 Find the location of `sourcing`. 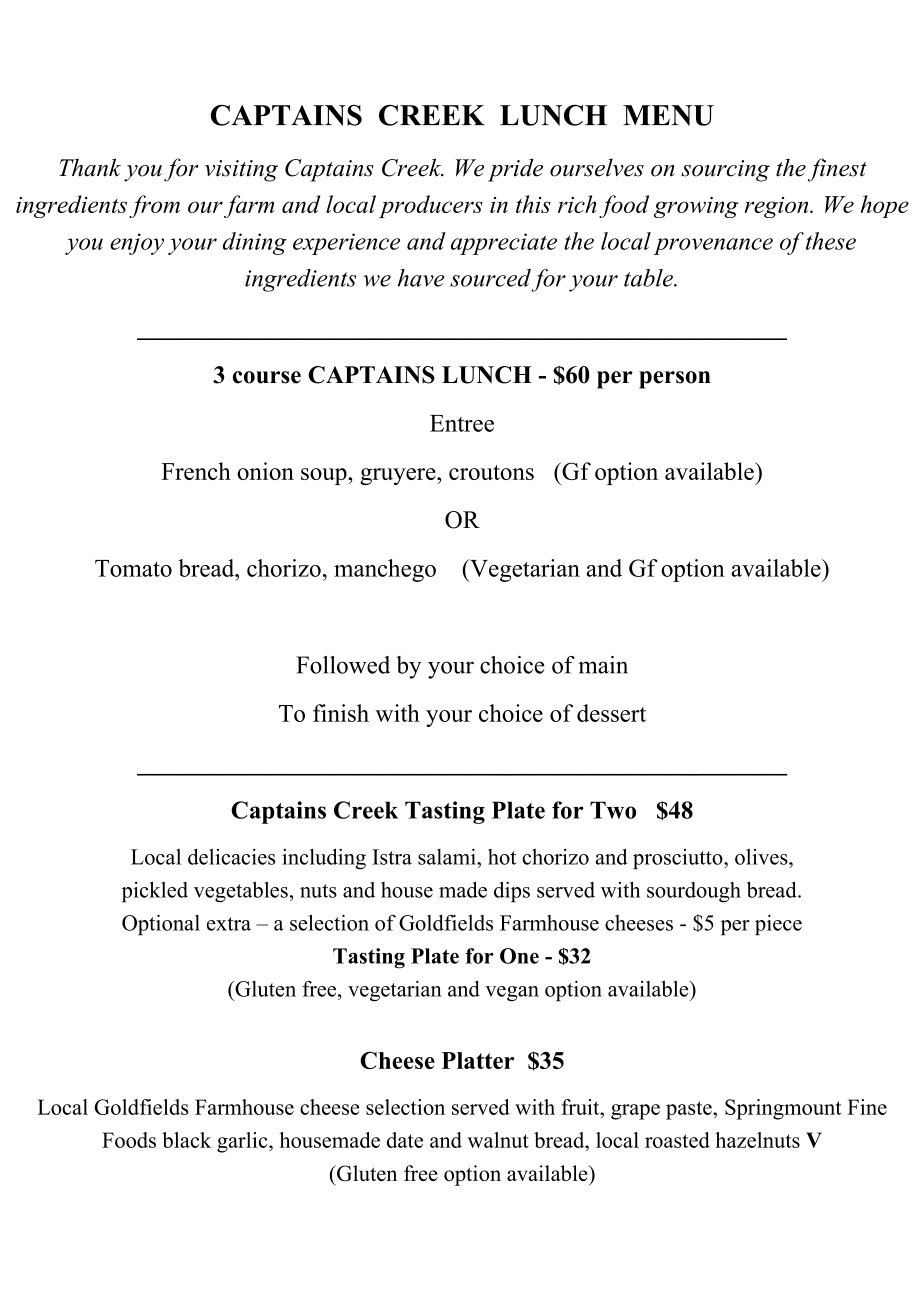

sourcing is located at coordinates (725, 171).
